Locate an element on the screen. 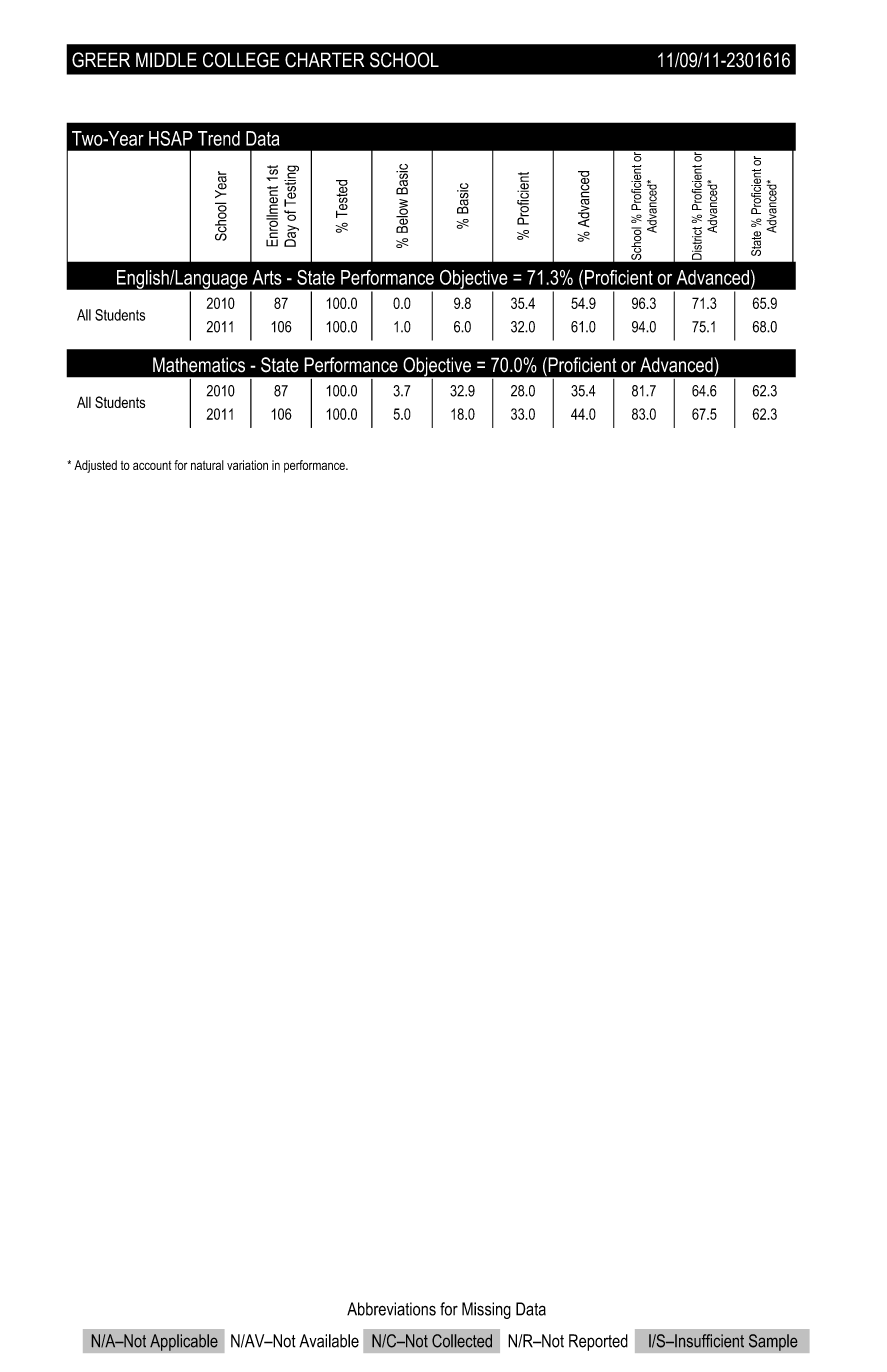  account is located at coordinates (152, 465).
